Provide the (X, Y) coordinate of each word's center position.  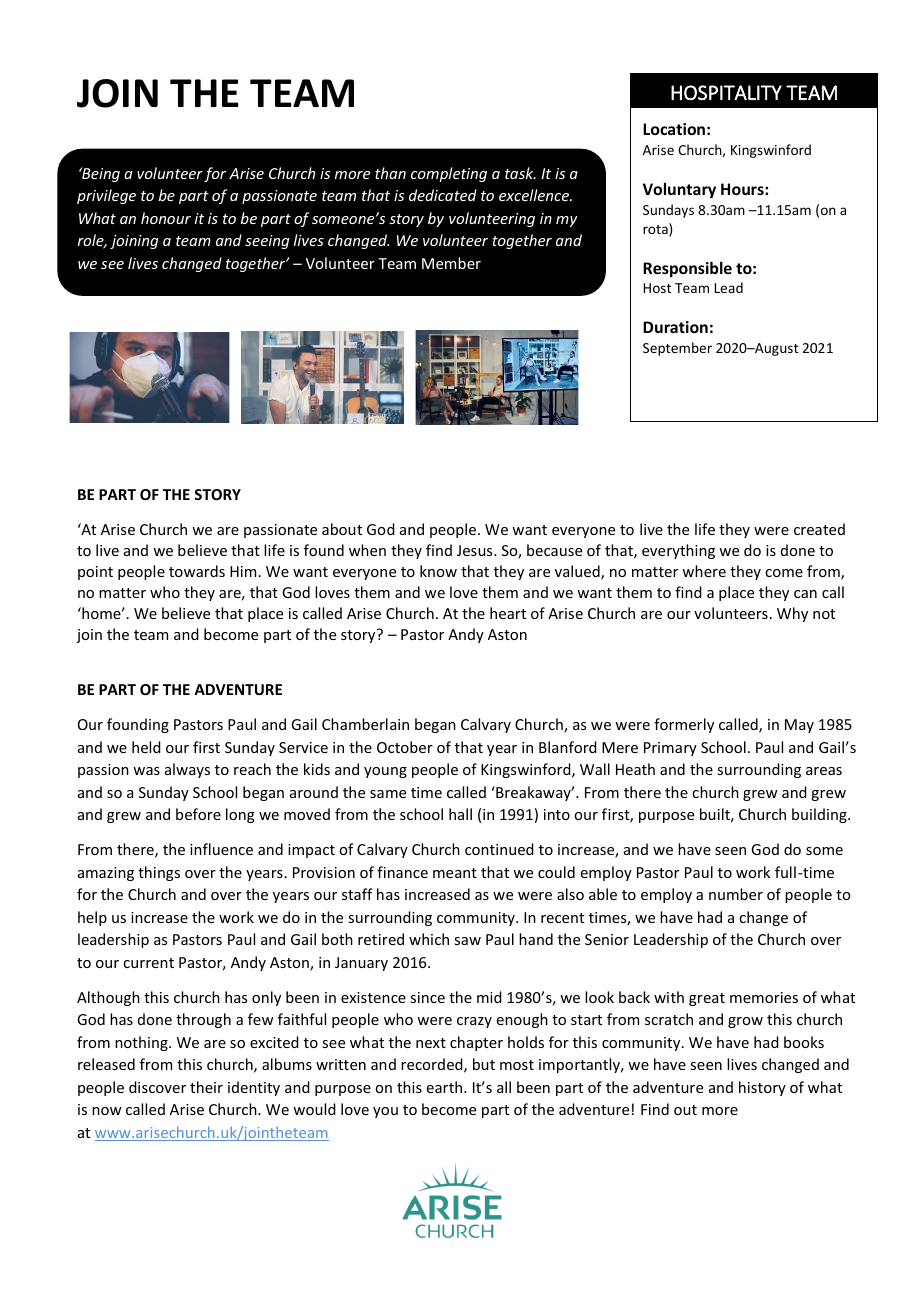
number (736, 894)
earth (446, 1087)
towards (197, 571)
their (206, 1087)
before (198, 814)
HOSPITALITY (726, 92)
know (438, 571)
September (677, 349)
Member (451, 263)
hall (460, 814)
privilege (106, 196)
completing (449, 174)
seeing (267, 242)
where (704, 571)
